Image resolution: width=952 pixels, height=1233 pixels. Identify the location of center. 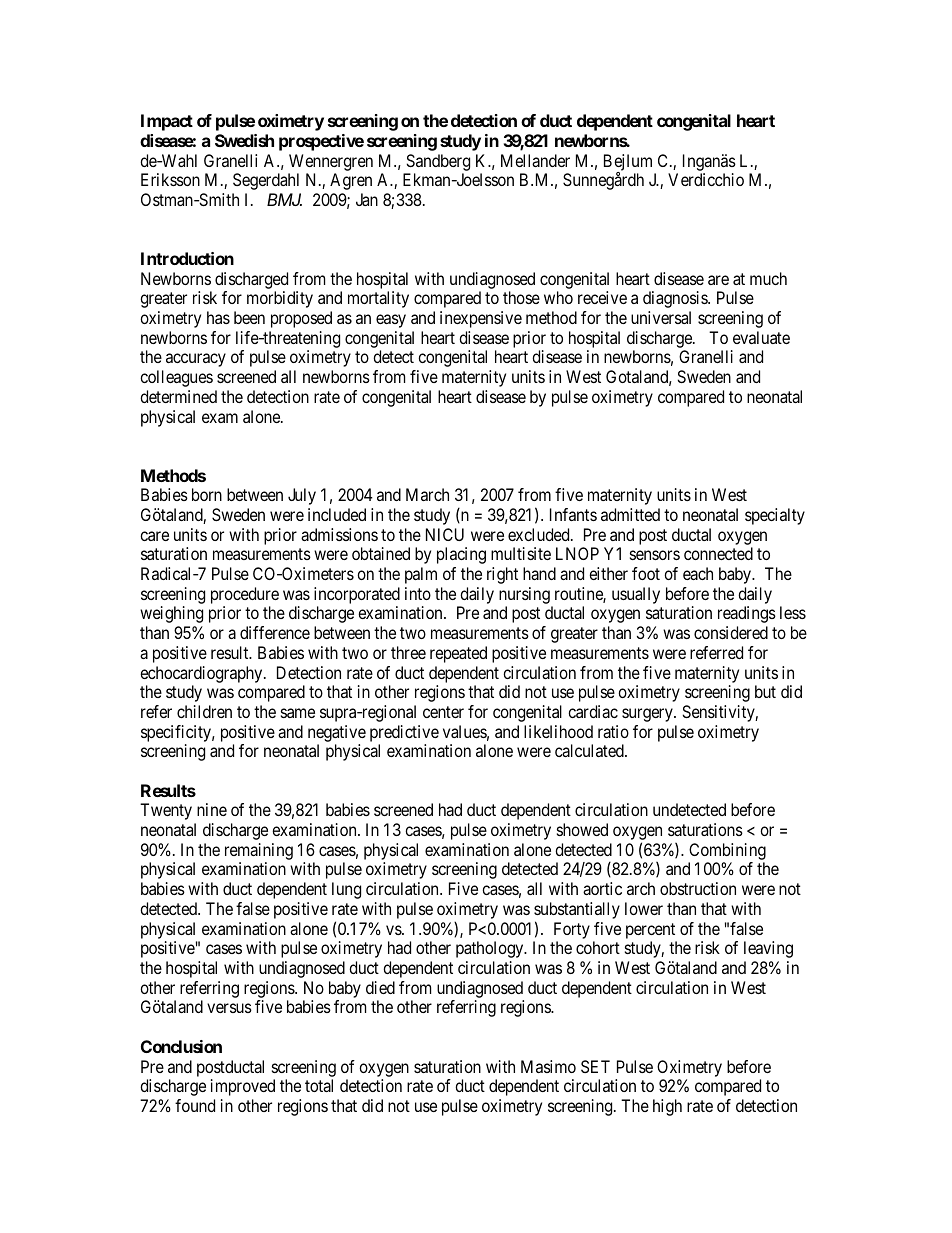
(443, 712).
